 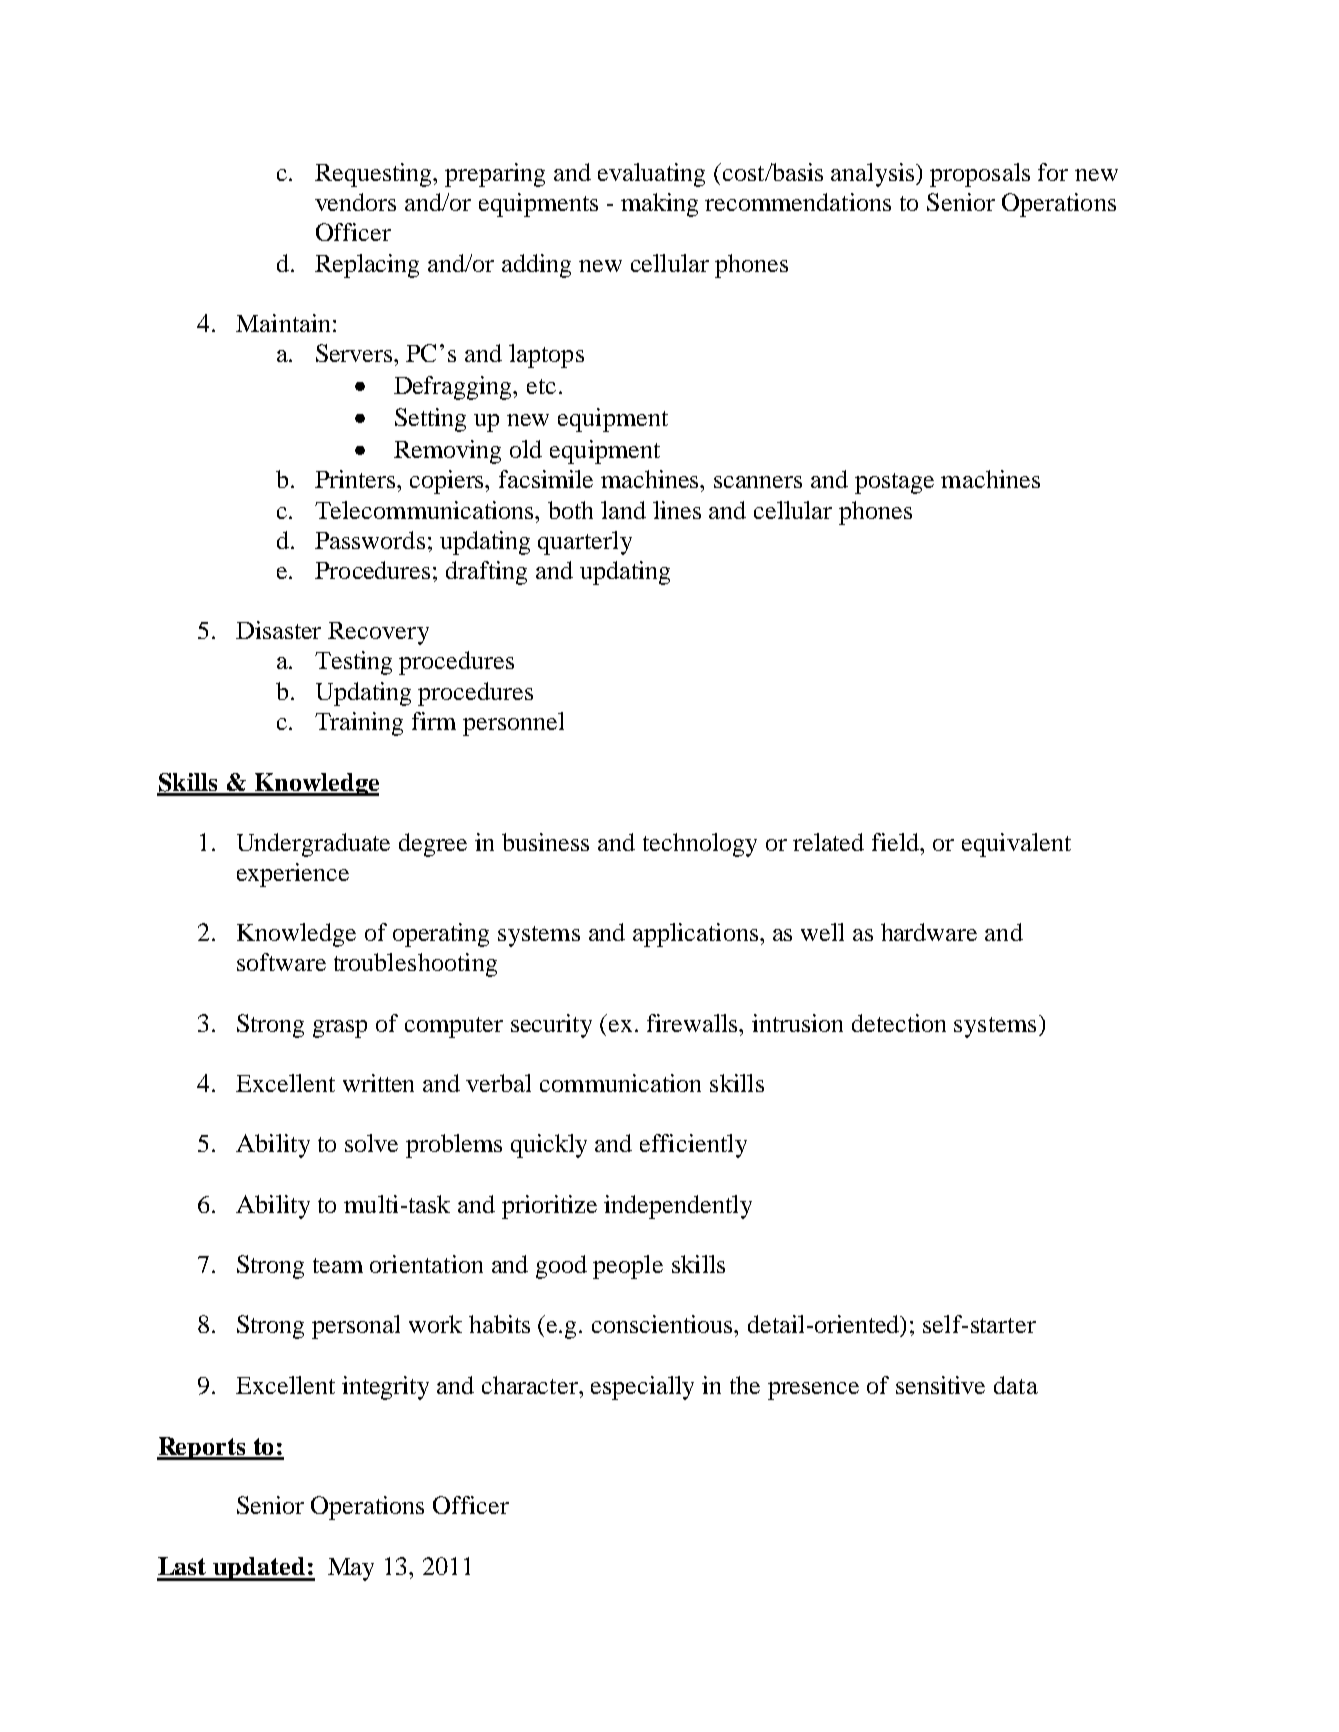 What do you see at coordinates (355, 202) in the document?
I see `vendors` at bounding box center [355, 202].
